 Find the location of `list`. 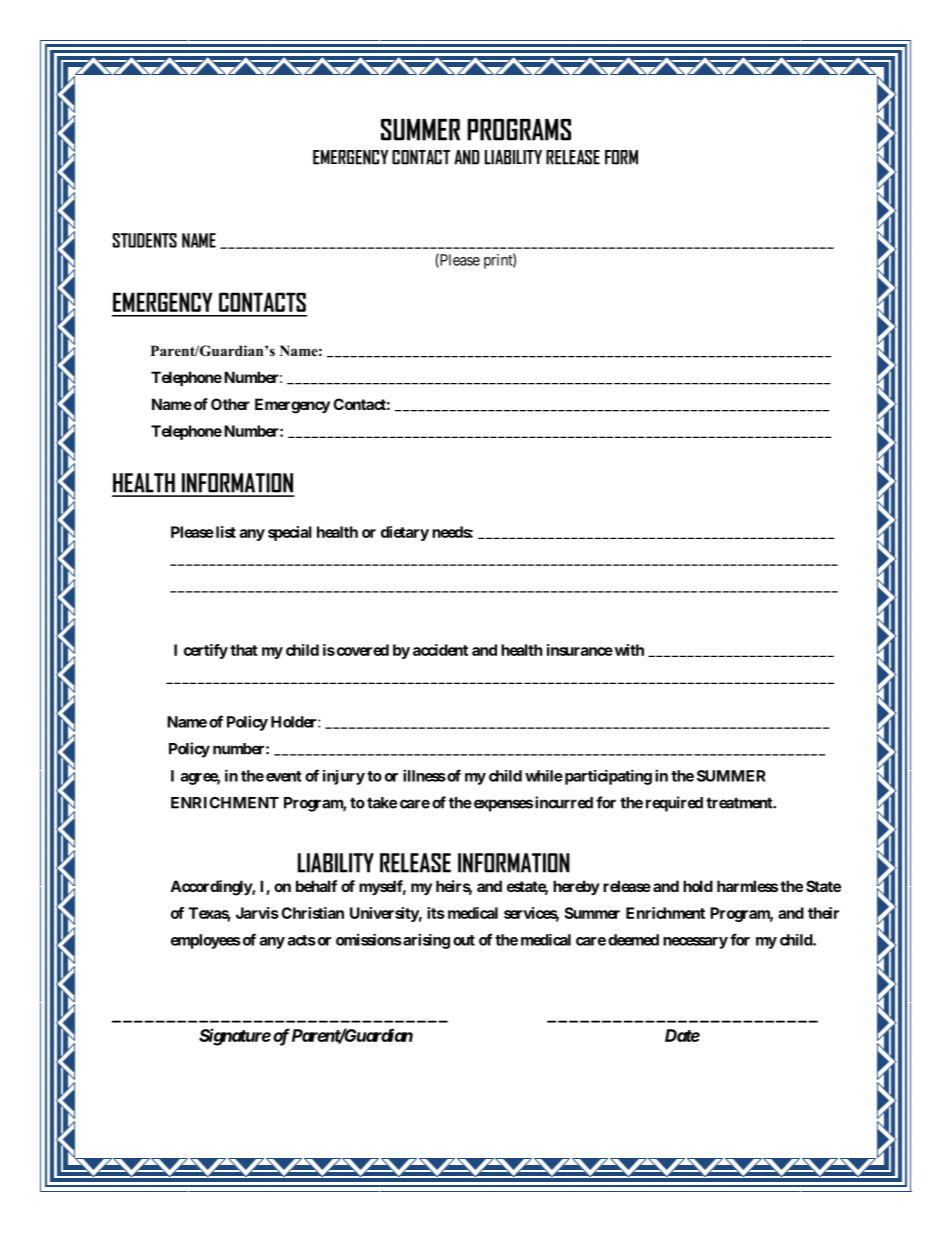

list is located at coordinates (224, 532).
